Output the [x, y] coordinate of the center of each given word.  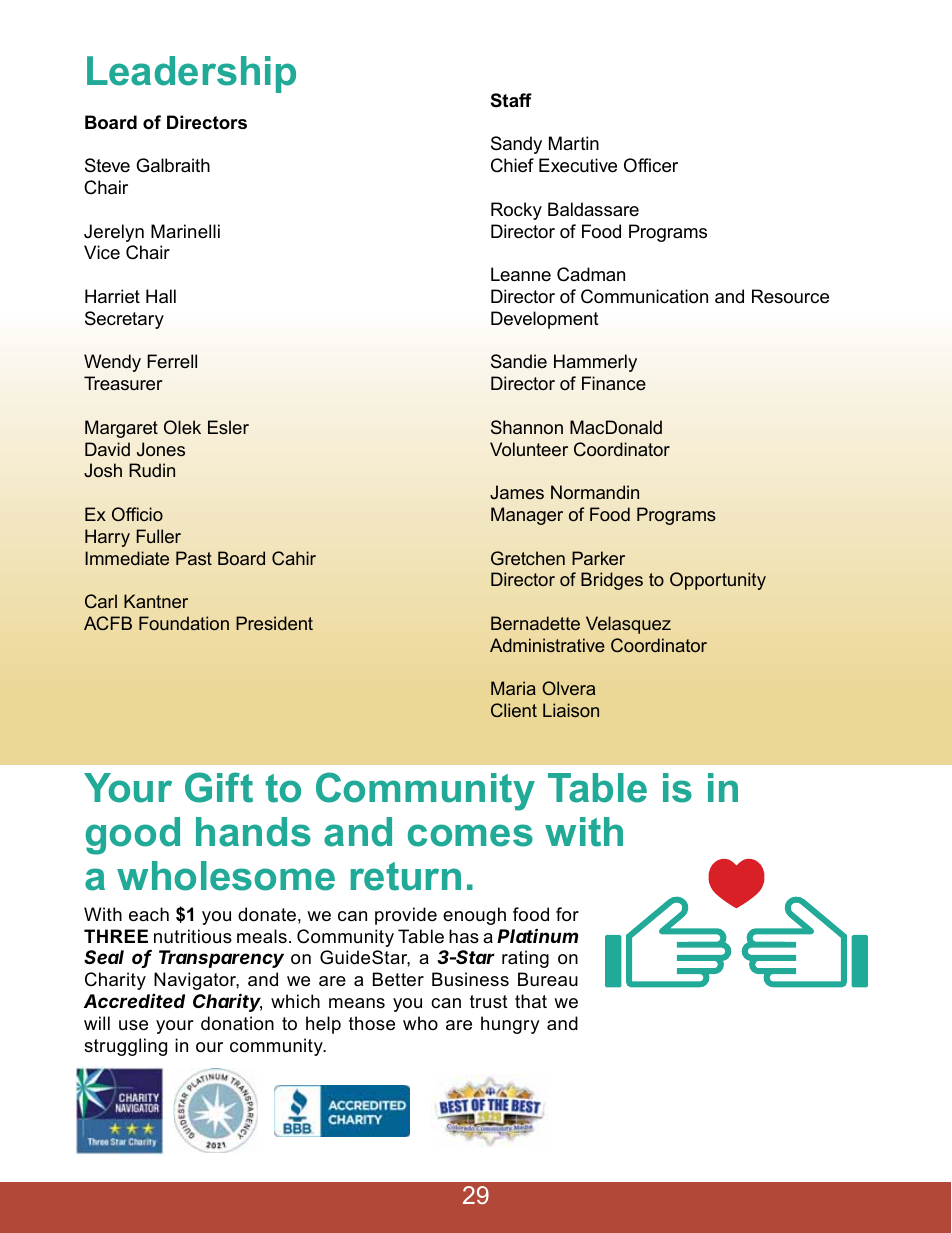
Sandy [516, 145]
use [133, 1025]
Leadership [191, 74]
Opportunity [718, 581]
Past [194, 558]
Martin [574, 143]
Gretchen [528, 558]
